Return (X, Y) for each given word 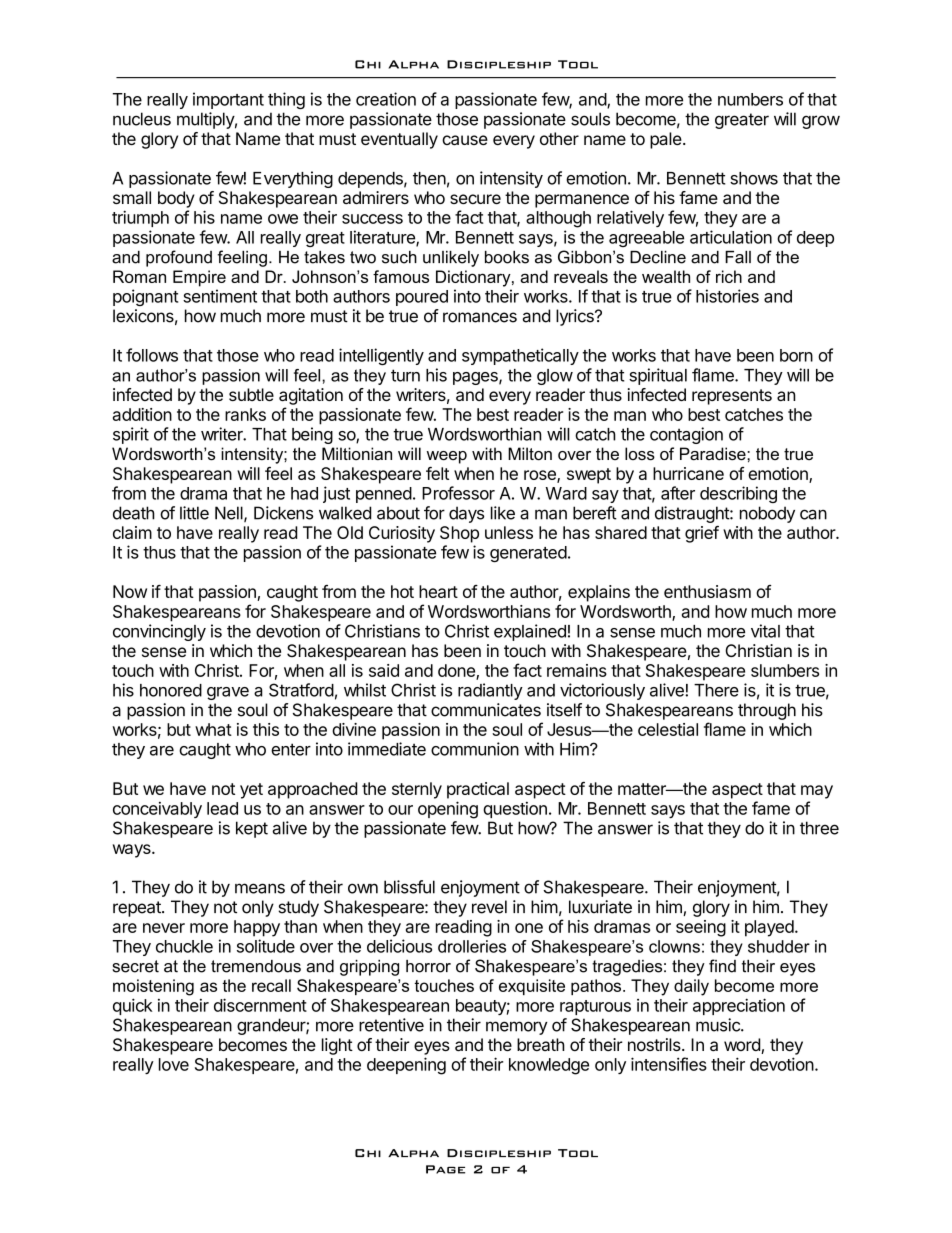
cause (465, 140)
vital (765, 631)
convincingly (159, 632)
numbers (750, 99)
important (228, 100)
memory (517, 1028)
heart (438, 591)
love (174, 1064)
